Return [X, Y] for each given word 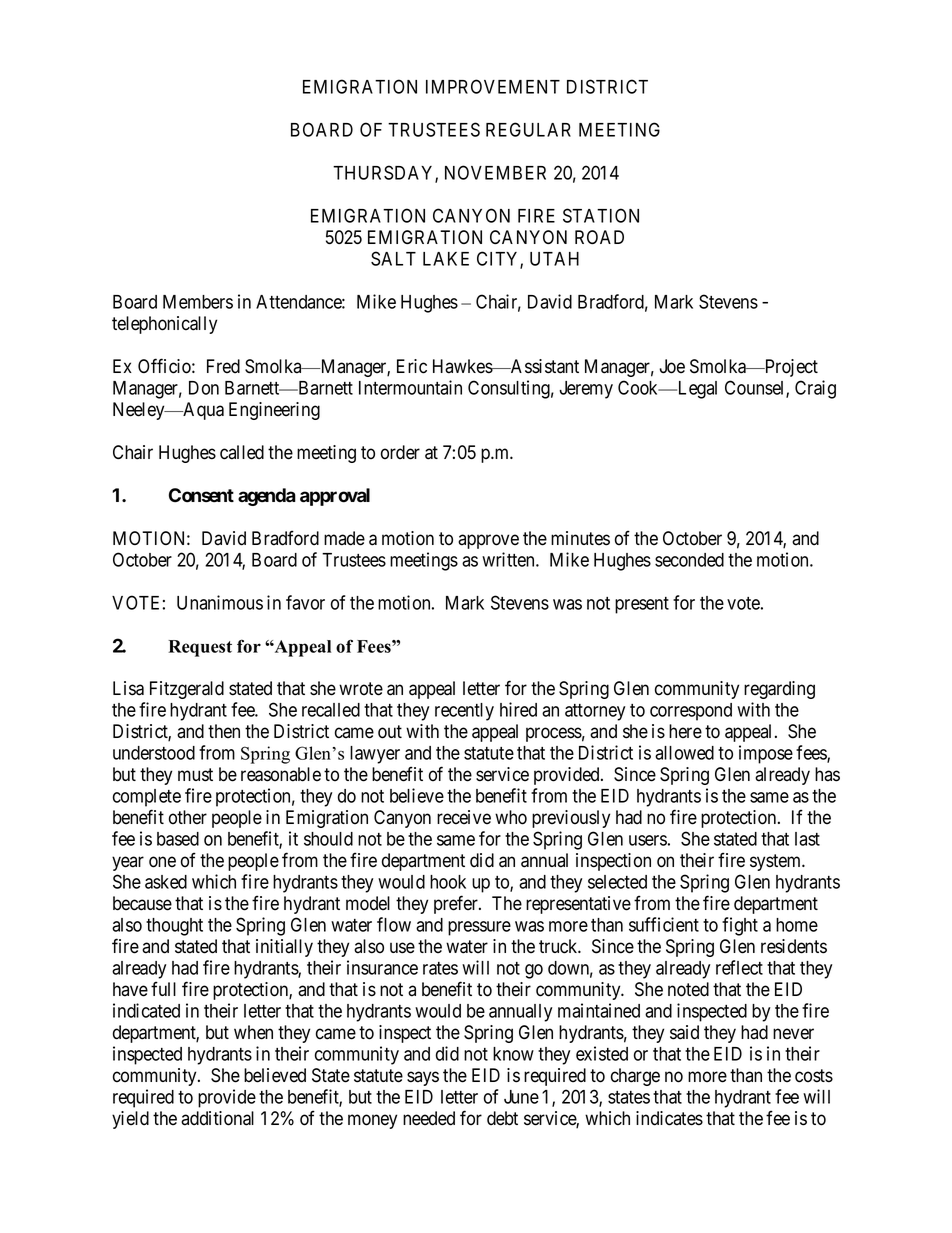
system [777, 862]
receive [464, 817]
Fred [223, 366]
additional [217, 1118]
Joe [672, 366]
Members [198, 302]
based [178, 839]
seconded [689, 560]
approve [488, 541]
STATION [601, 215]
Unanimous [220, 602]
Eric [412, 366]
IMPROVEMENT [493, 86]
